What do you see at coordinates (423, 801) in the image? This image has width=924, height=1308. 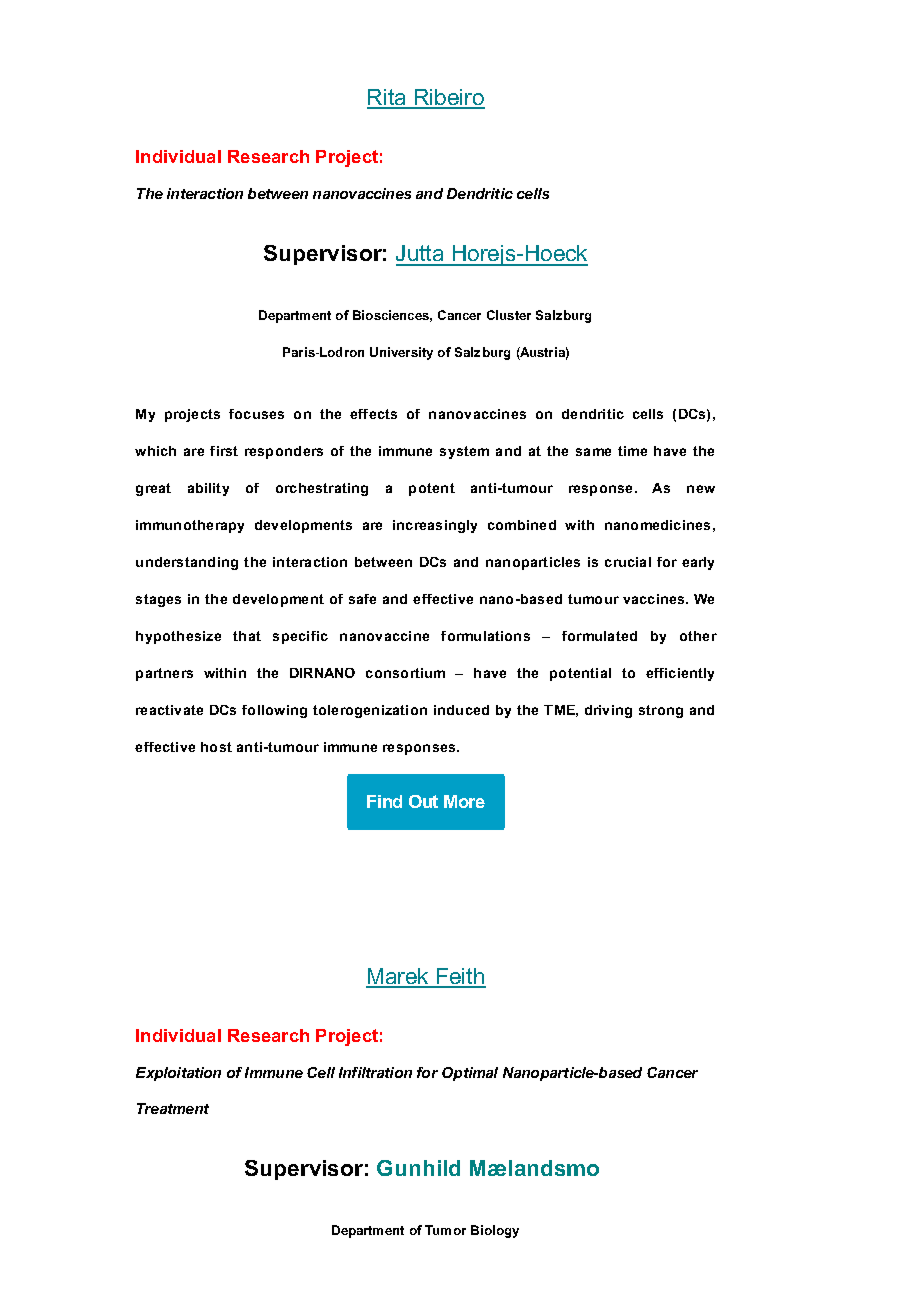 I see `Out` at bounding box center [423, 801].
